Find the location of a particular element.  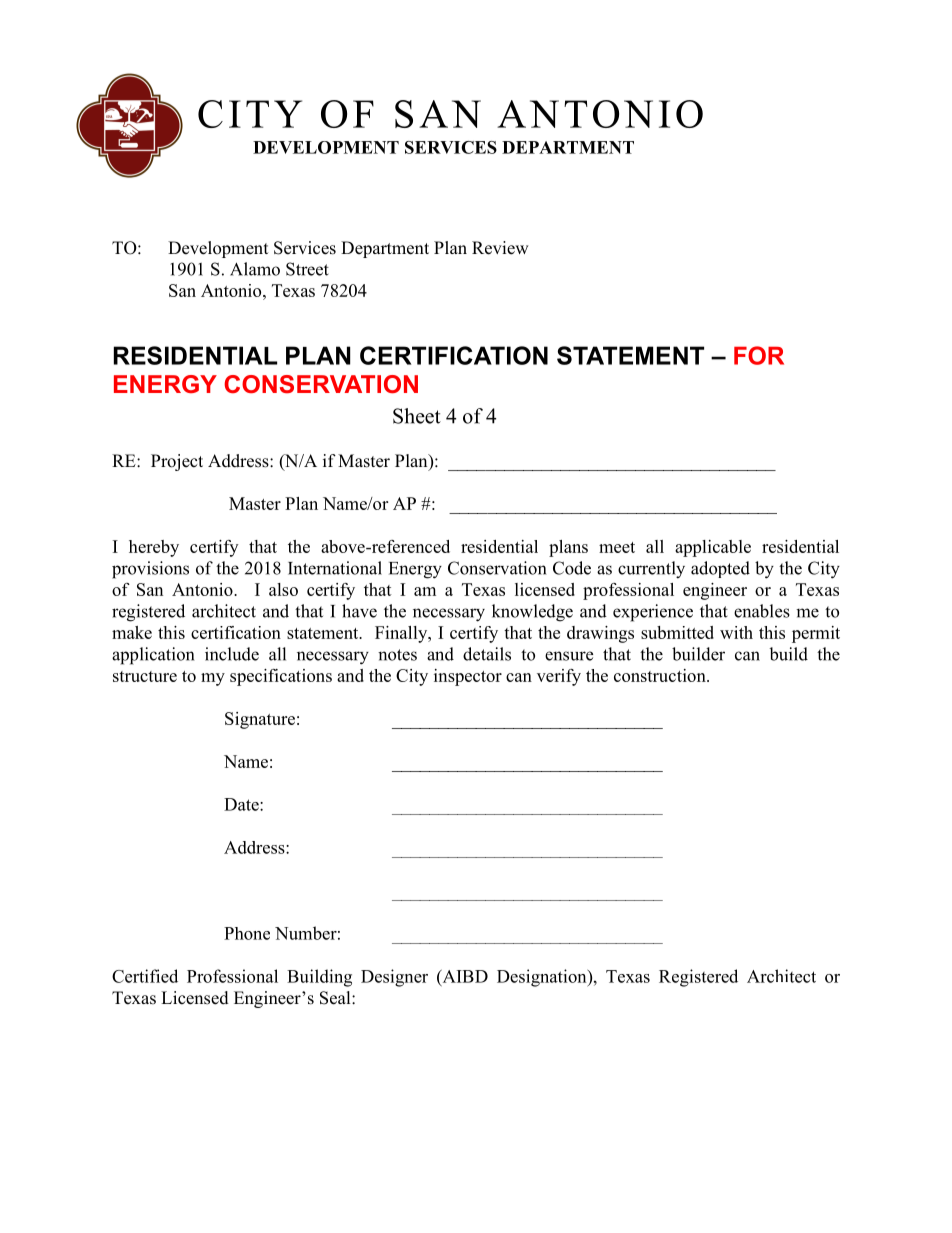

Review is located at coordinates (500, 248).
